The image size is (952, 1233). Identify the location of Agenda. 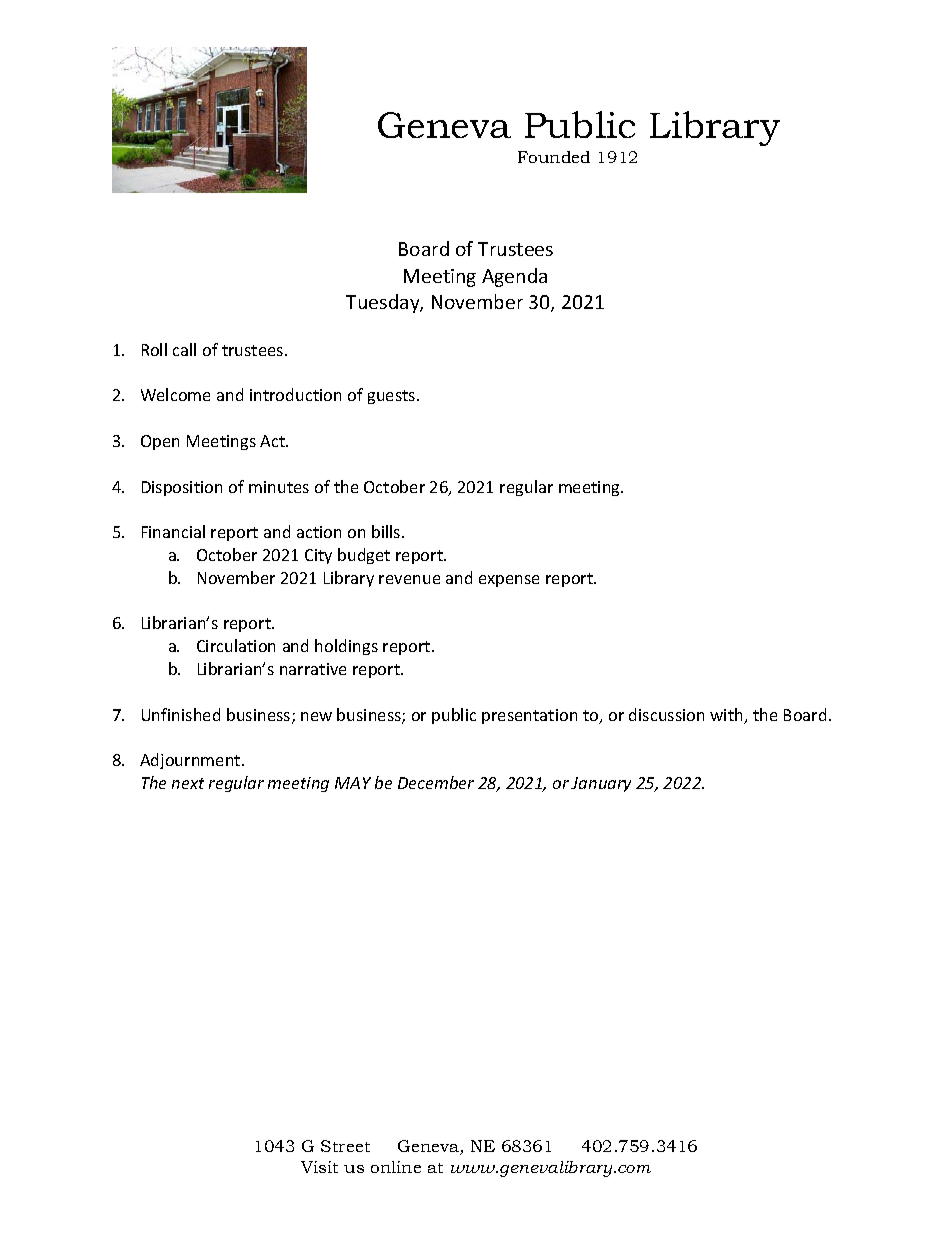
(514, 277).
